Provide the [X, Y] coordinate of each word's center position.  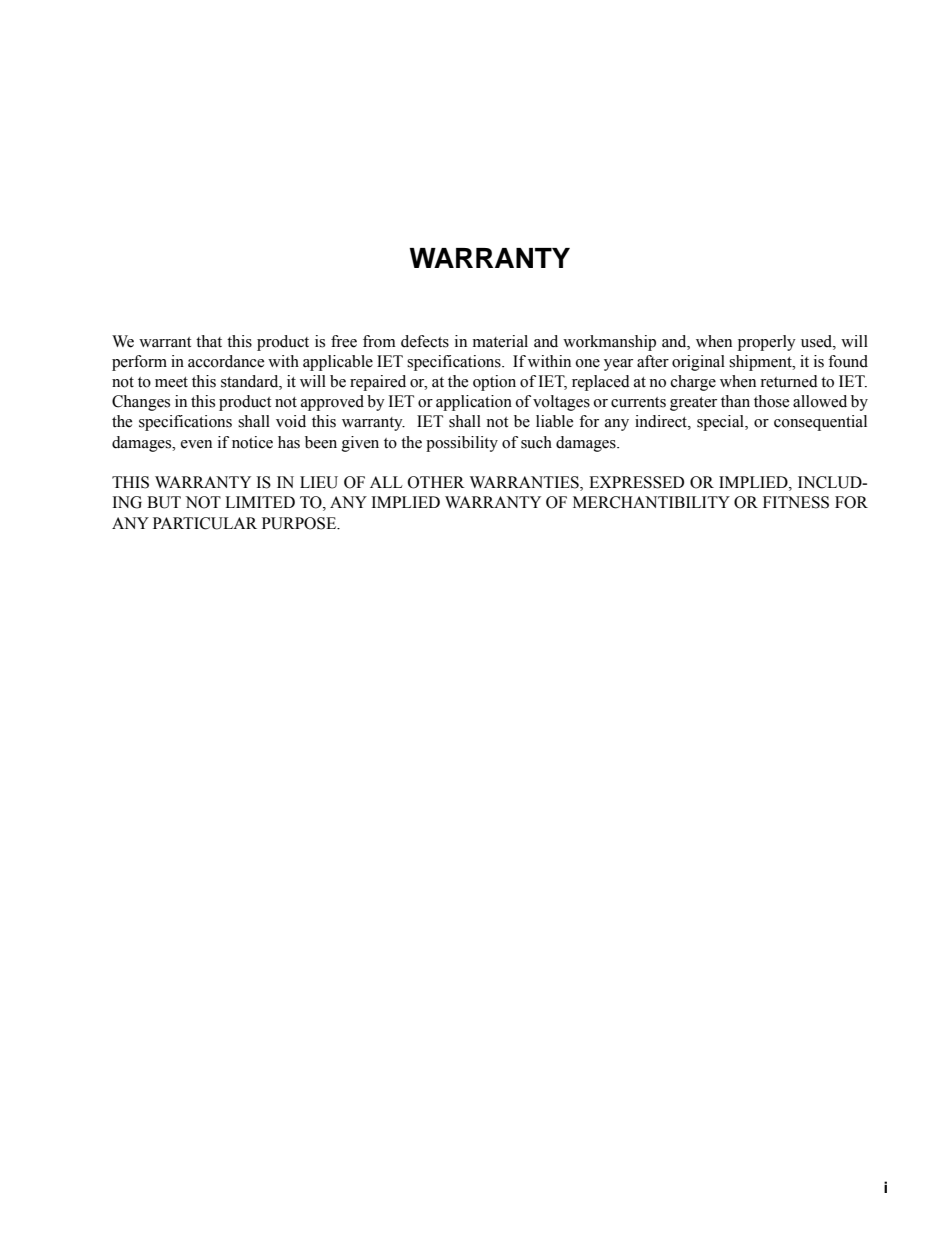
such [536, 442]
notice [252, 442]
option [494, 383]
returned [789, 381]
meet [171, 382]
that [209, 341]
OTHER [436, 482]
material [500, 341]
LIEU [319, 482]
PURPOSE [300, 523]
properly [767, 343]
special [721, 423]
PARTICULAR [205, 523]
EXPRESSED [636, 482]
